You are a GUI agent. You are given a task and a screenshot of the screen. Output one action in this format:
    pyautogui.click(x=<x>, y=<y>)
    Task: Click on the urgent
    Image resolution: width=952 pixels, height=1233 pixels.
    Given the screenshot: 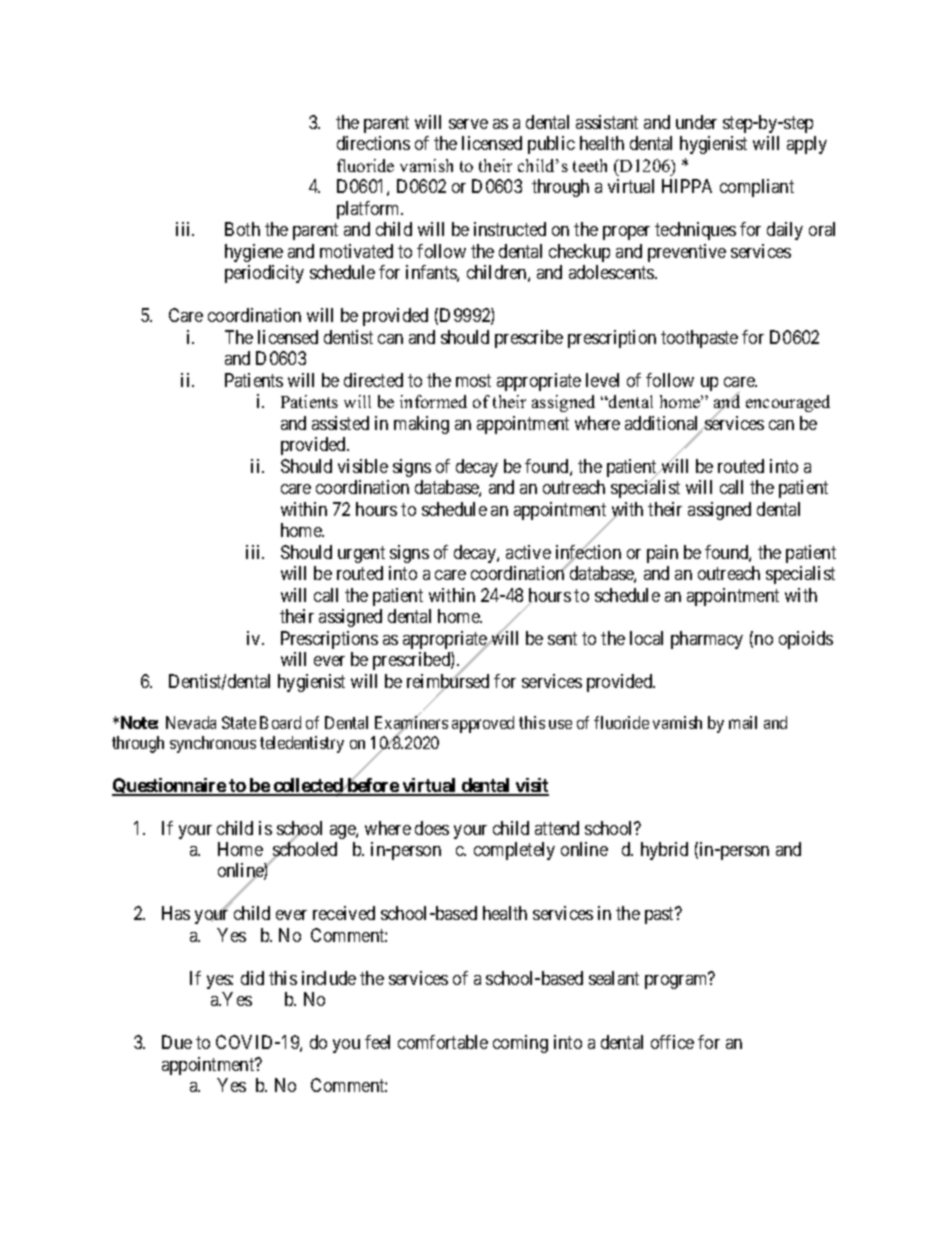 What is the action you would take?
    pyautogui.click(x=361, y=554)
